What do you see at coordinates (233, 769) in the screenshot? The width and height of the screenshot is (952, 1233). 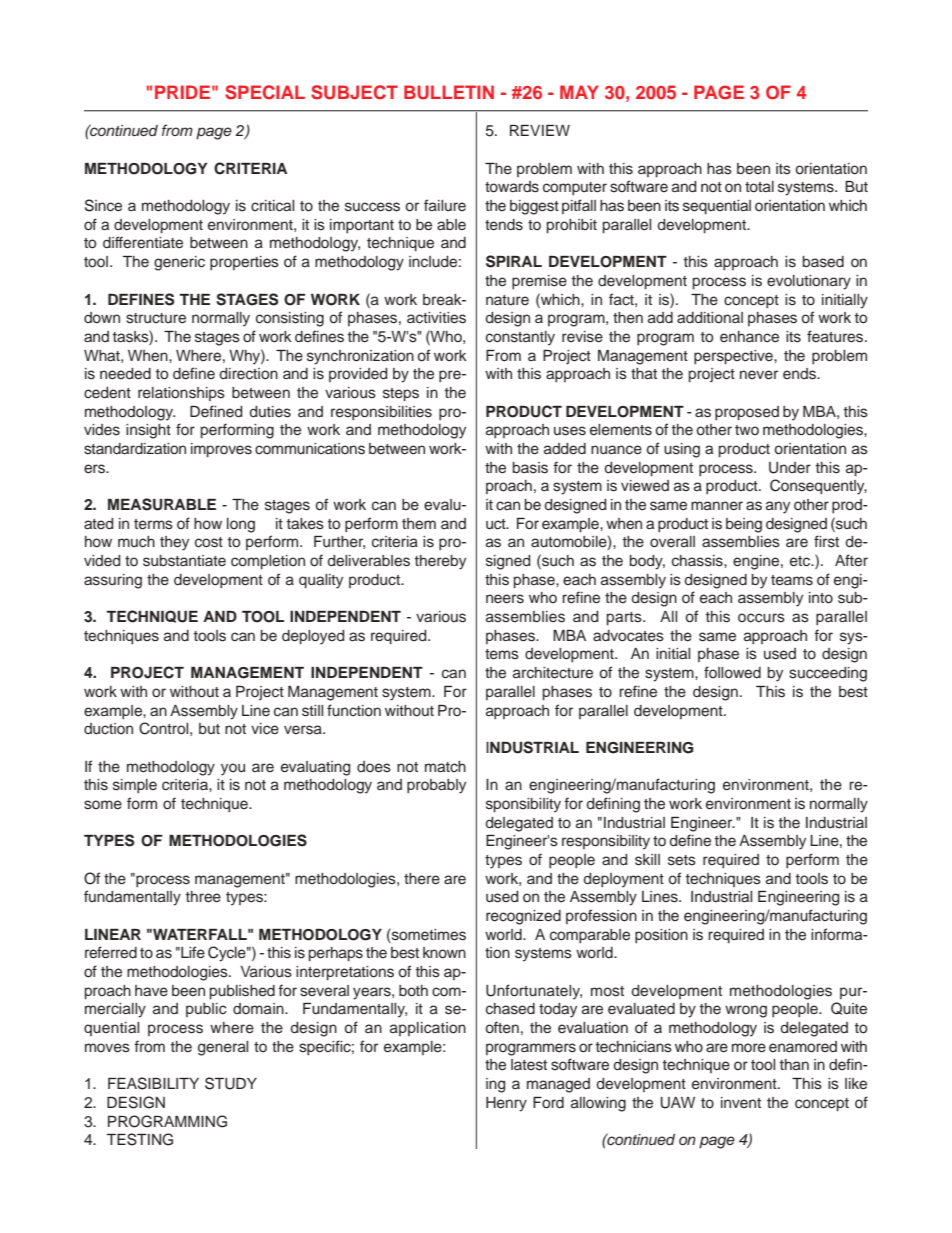 I see `you` at bounding box center [233, 769].
